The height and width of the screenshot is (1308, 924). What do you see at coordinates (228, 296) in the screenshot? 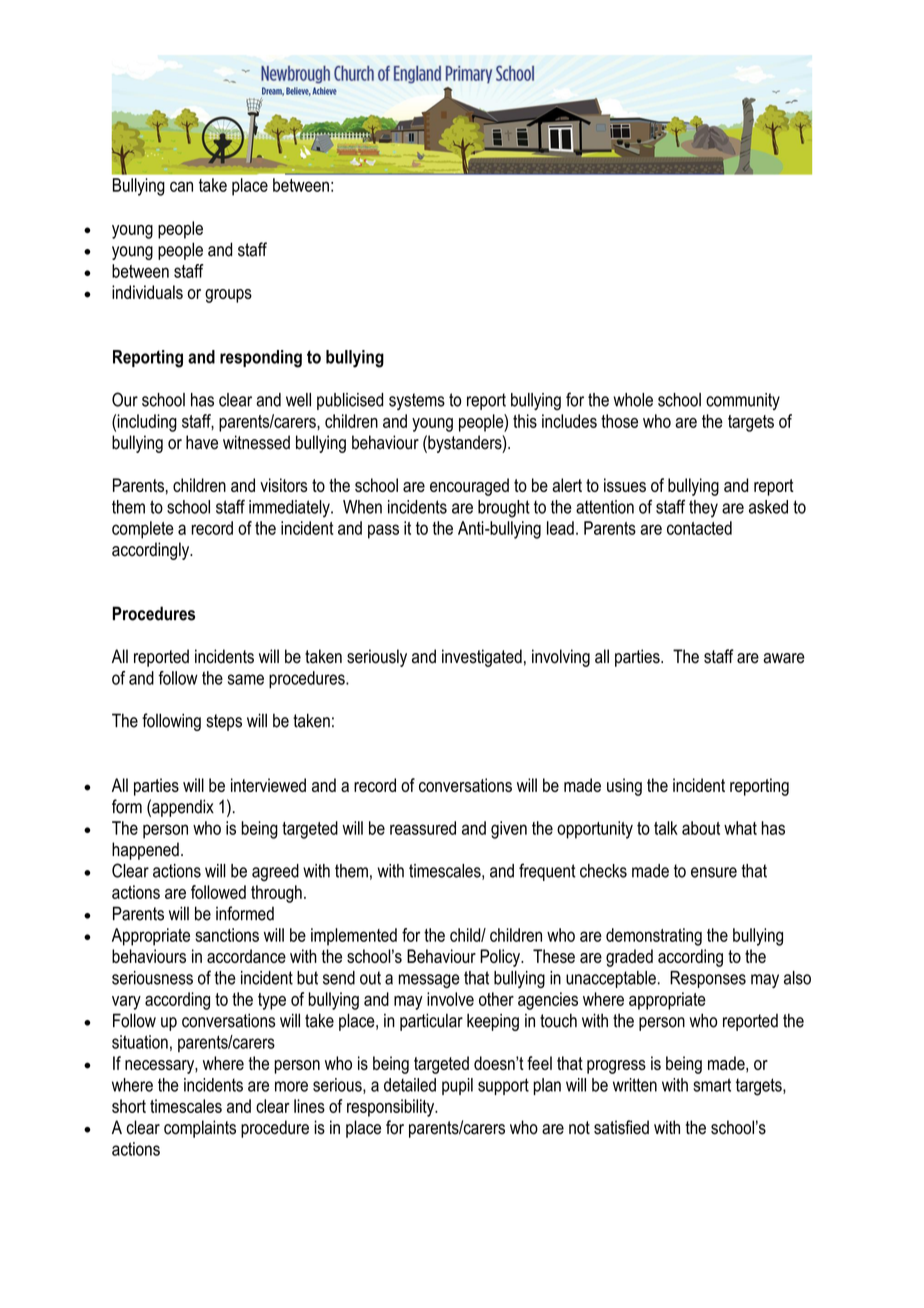
I see `groups` at bounding box center [228, 296].
